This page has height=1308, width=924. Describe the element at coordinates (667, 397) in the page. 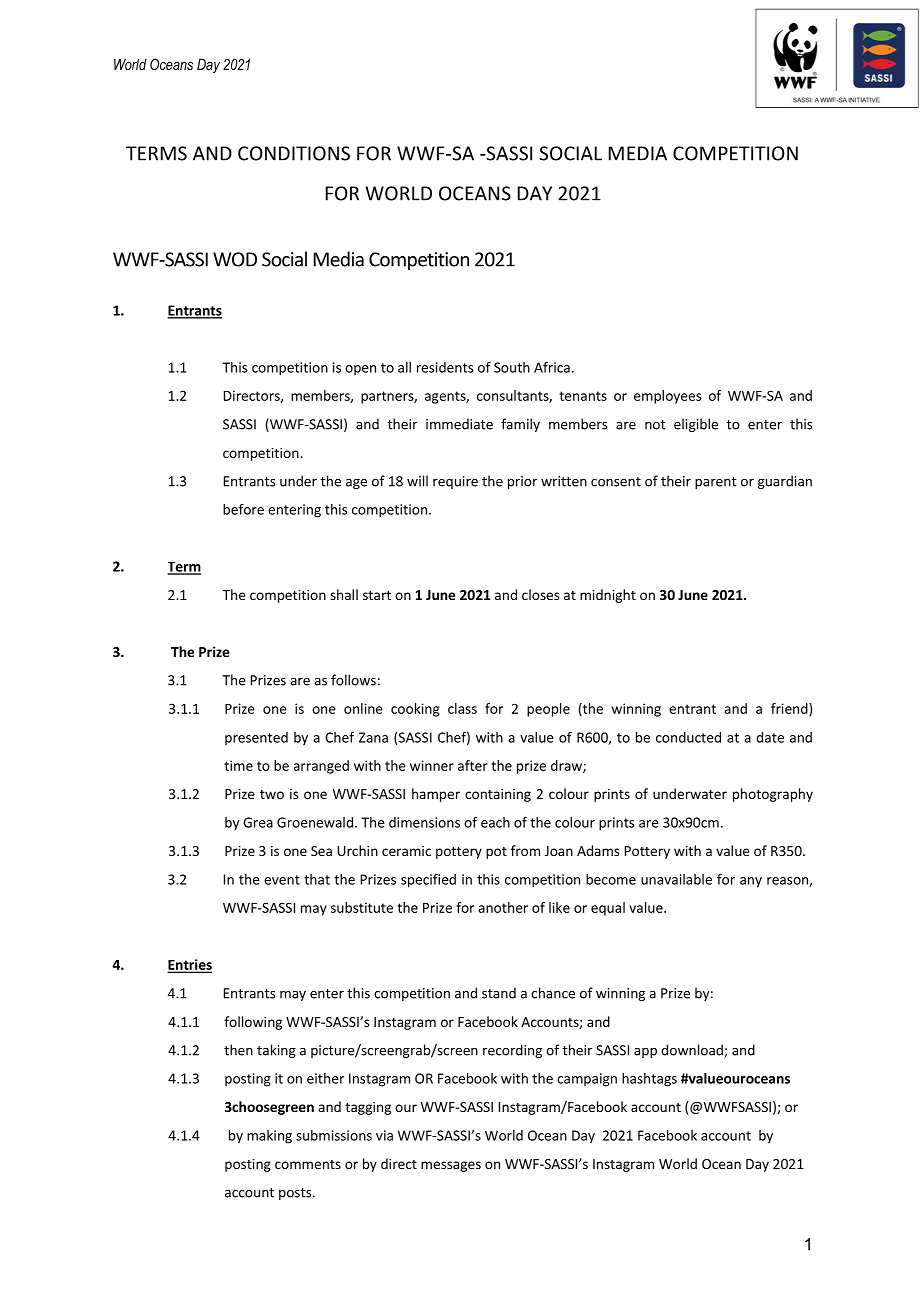

I see `employees` at that location.
